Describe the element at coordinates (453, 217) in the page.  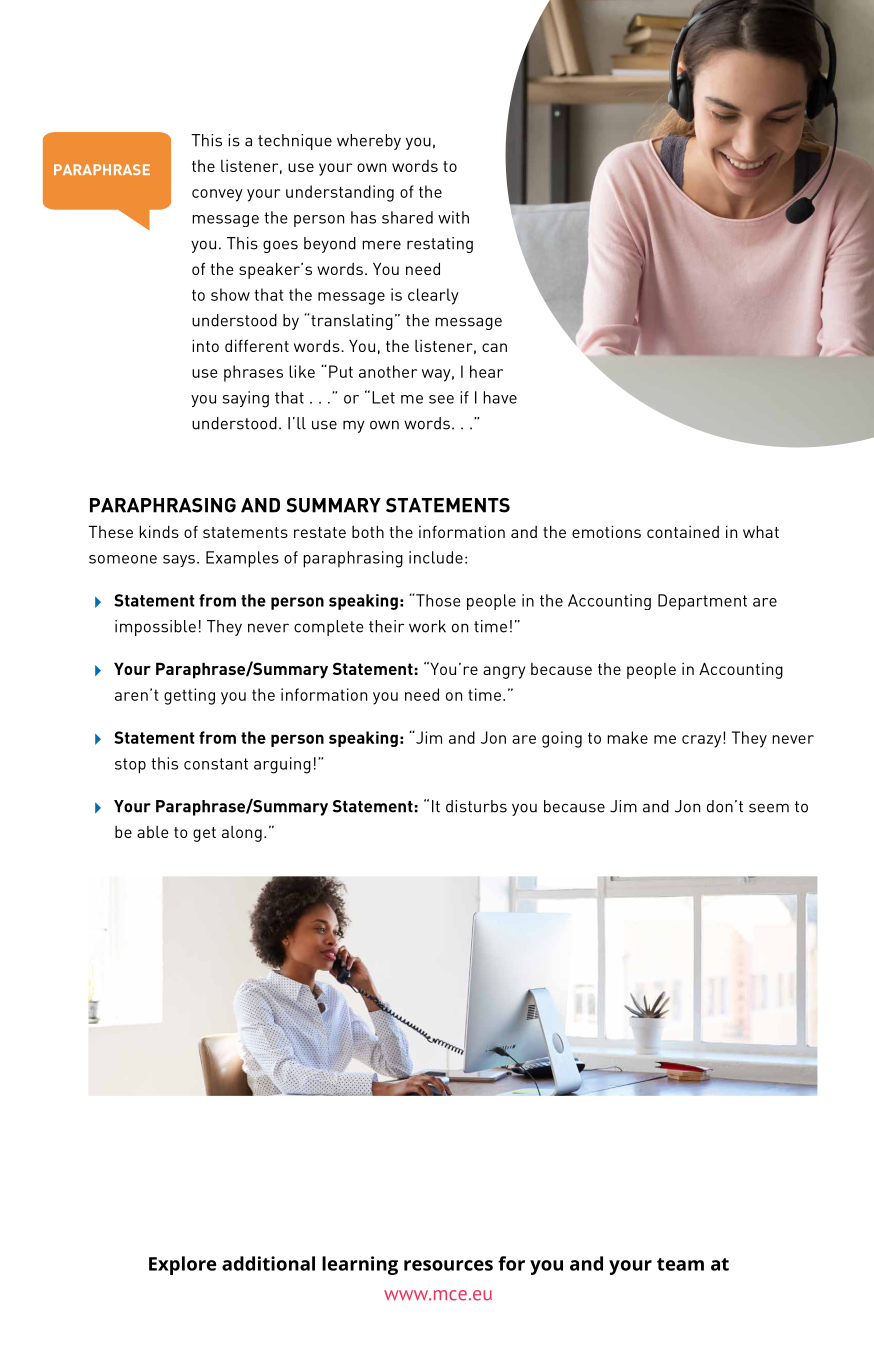
I see `with` at that location.
